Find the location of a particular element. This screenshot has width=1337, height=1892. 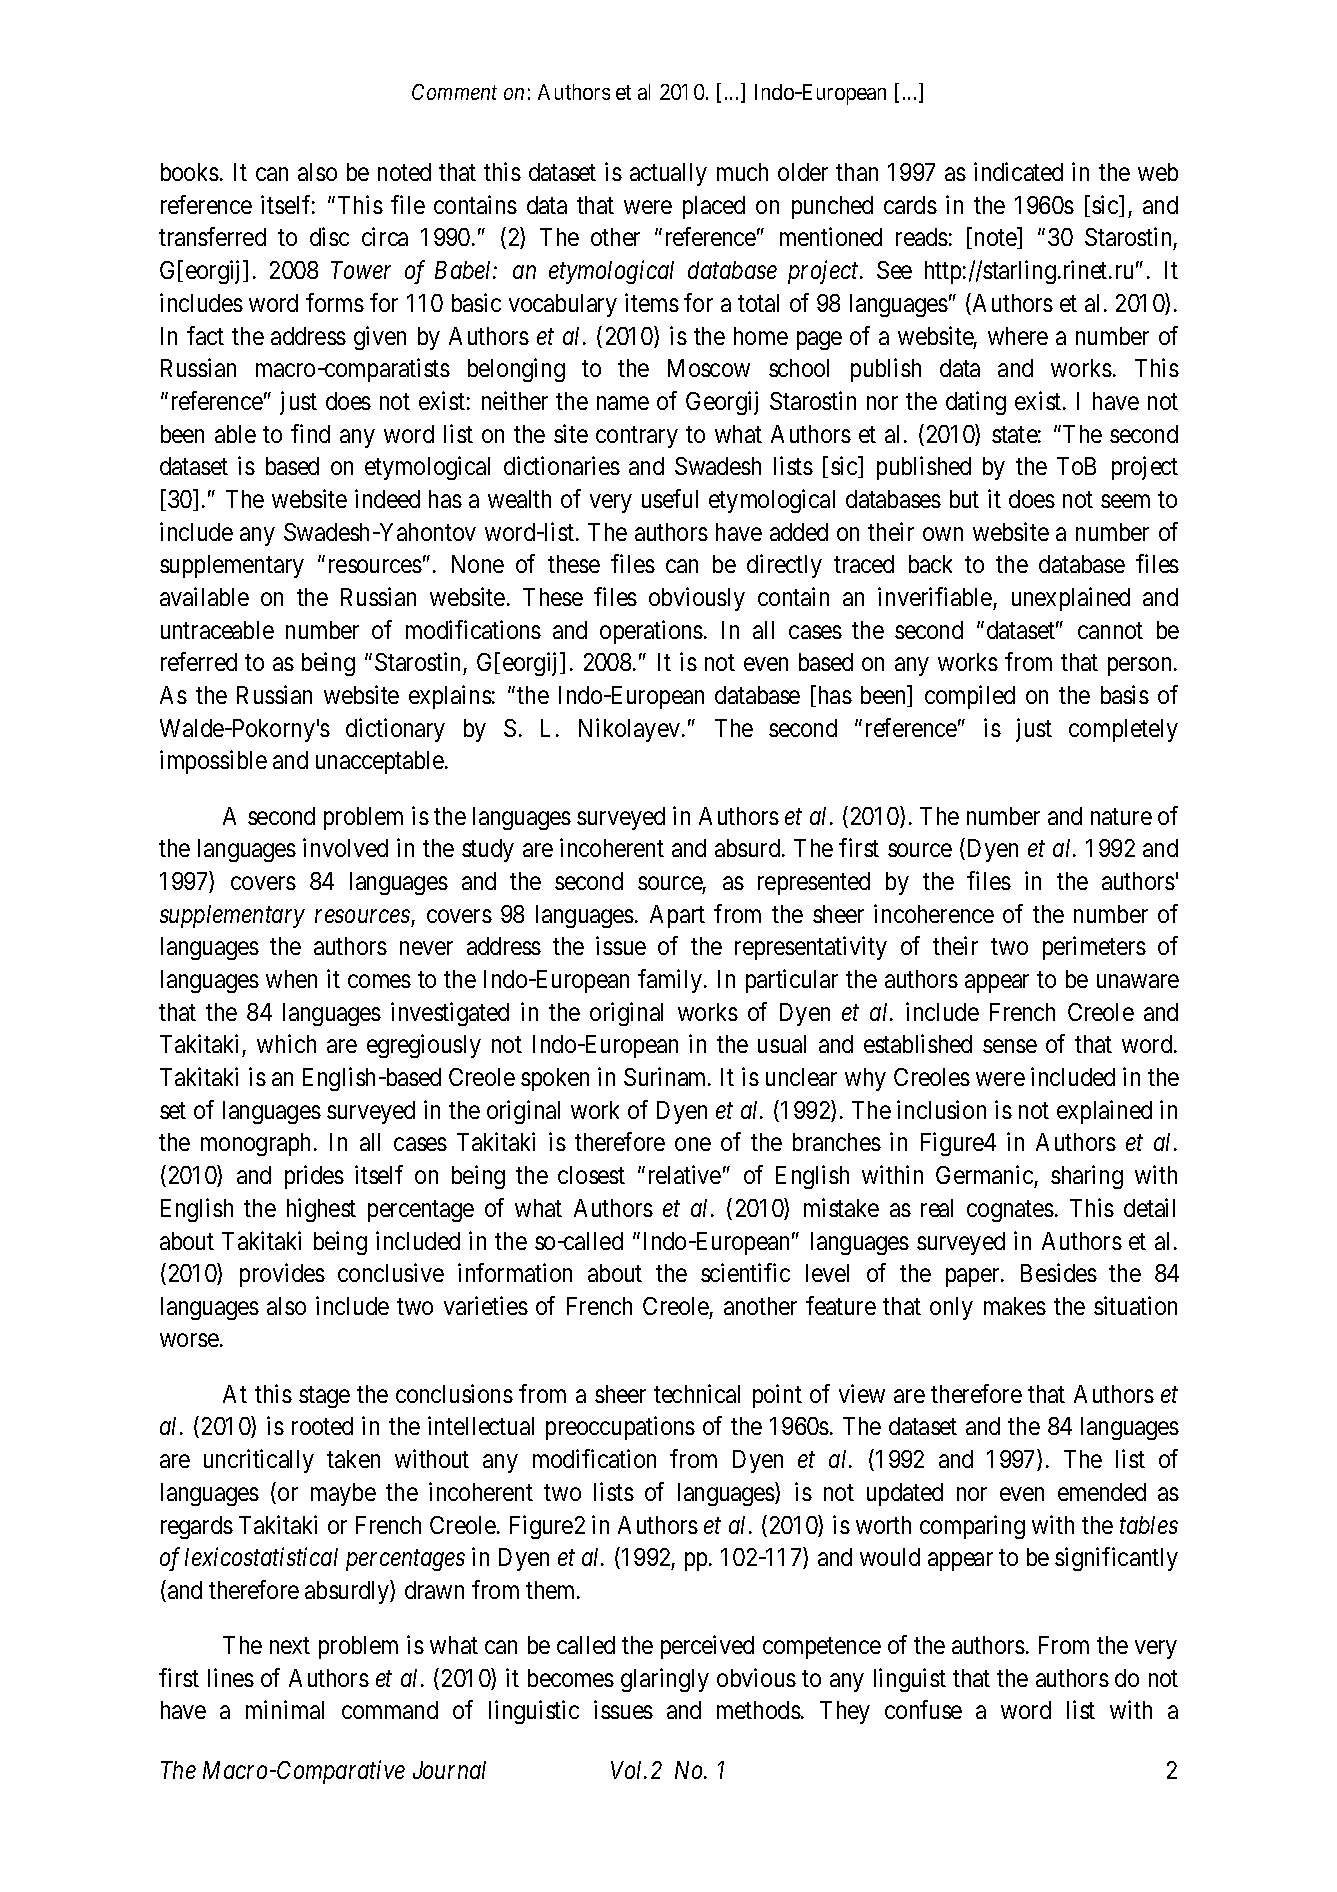

provides is located at coordinates (282, 1275).
